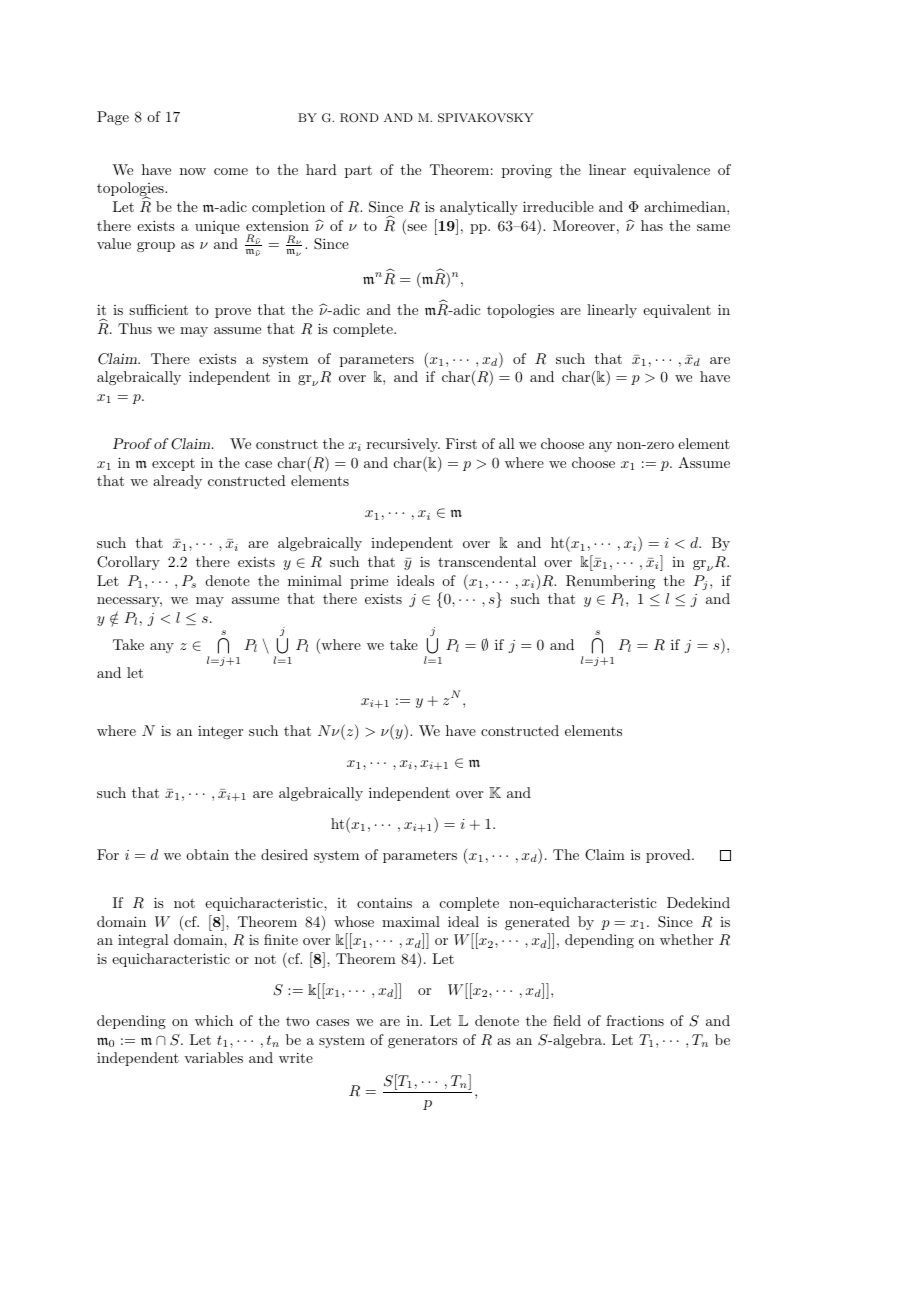 Image resolution: width=924 pixels, height=1308 pixels. I want to click on contains, so click(384, 902).
